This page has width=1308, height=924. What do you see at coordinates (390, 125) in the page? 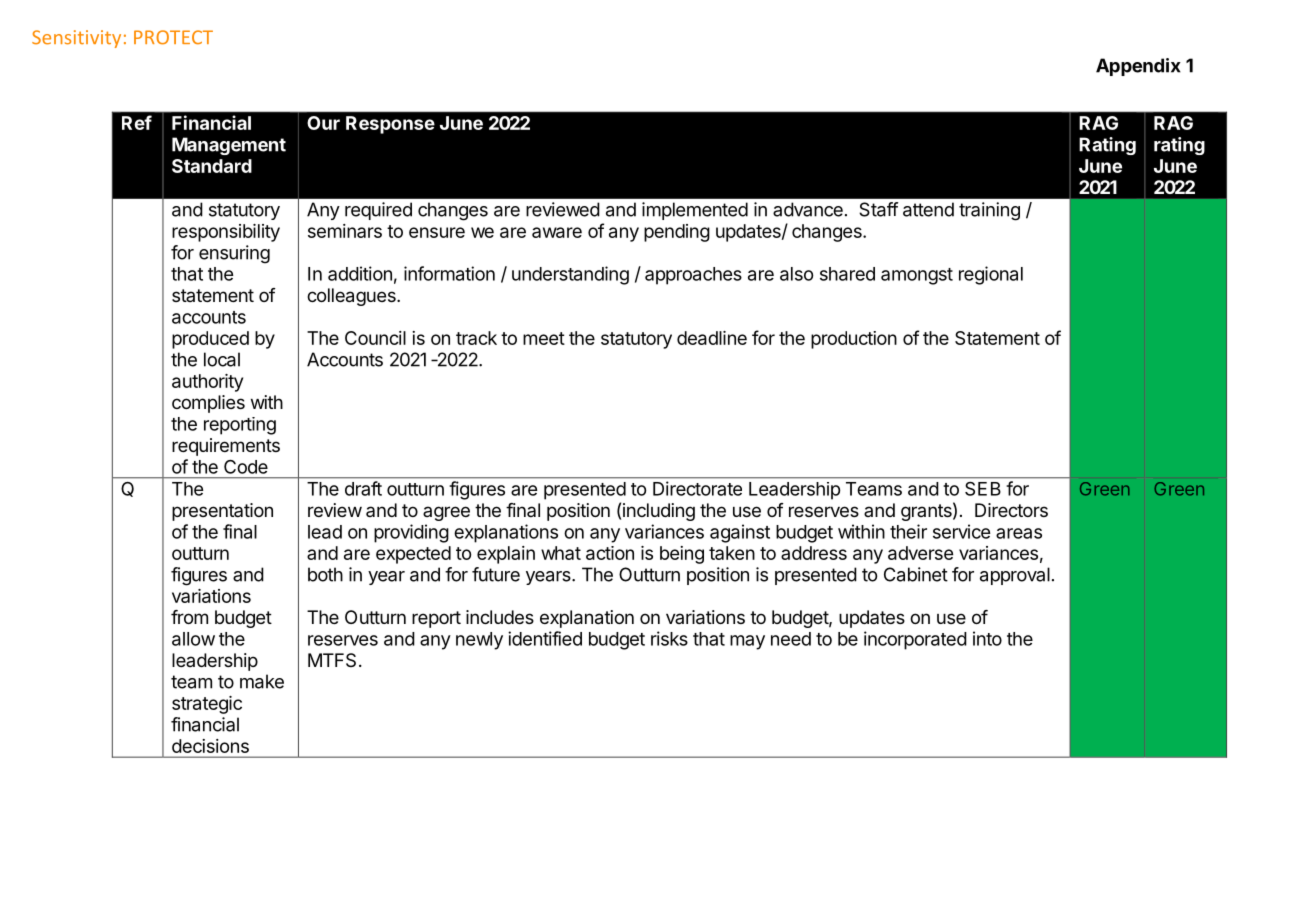
I see `Response` at bounding box center [390, 125].
